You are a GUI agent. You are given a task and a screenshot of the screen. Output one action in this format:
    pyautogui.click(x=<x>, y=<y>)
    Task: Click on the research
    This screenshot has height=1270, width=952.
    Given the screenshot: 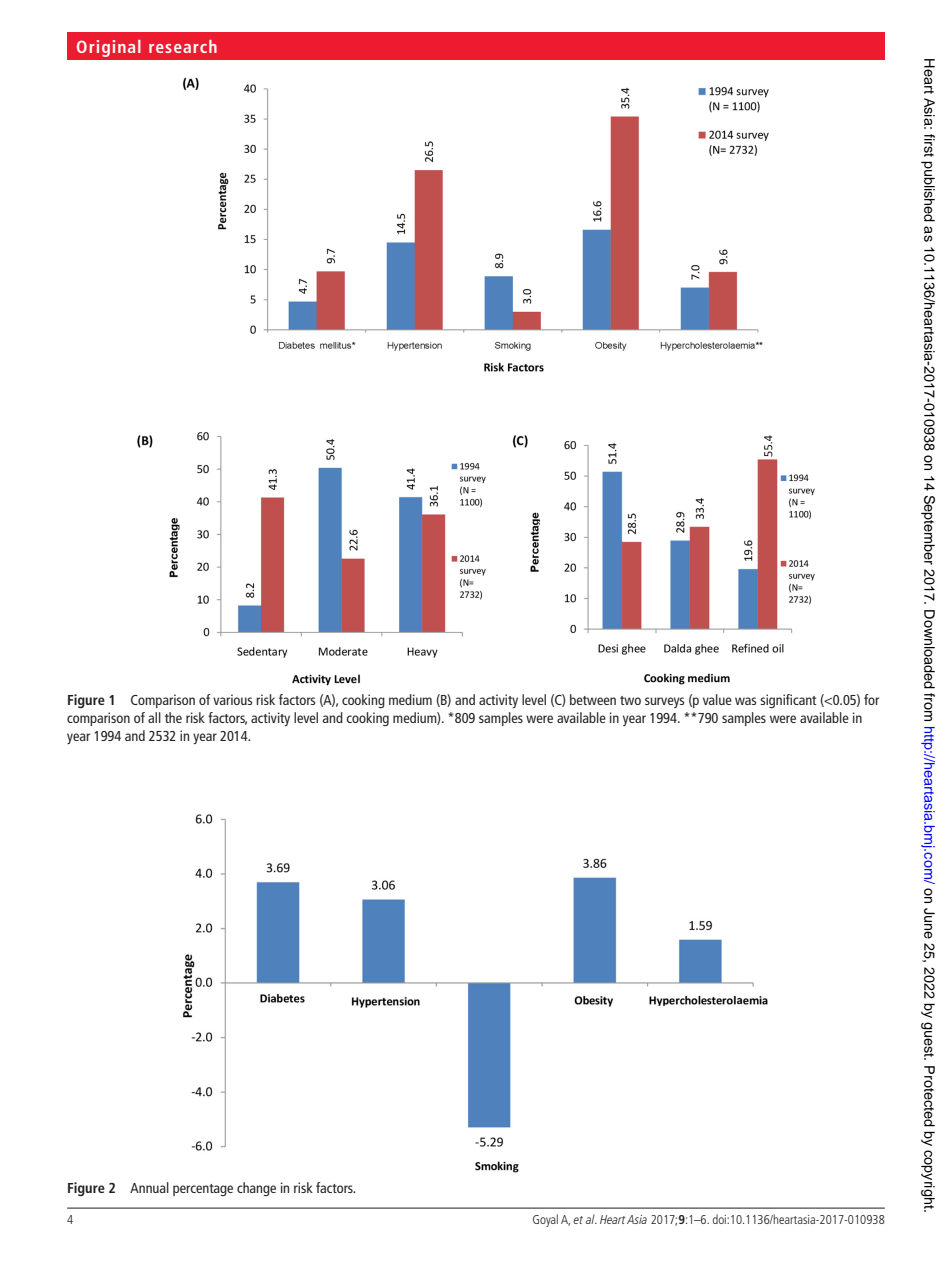 What is the action you would take?
    pyautogui.click(x=183, y=46)
